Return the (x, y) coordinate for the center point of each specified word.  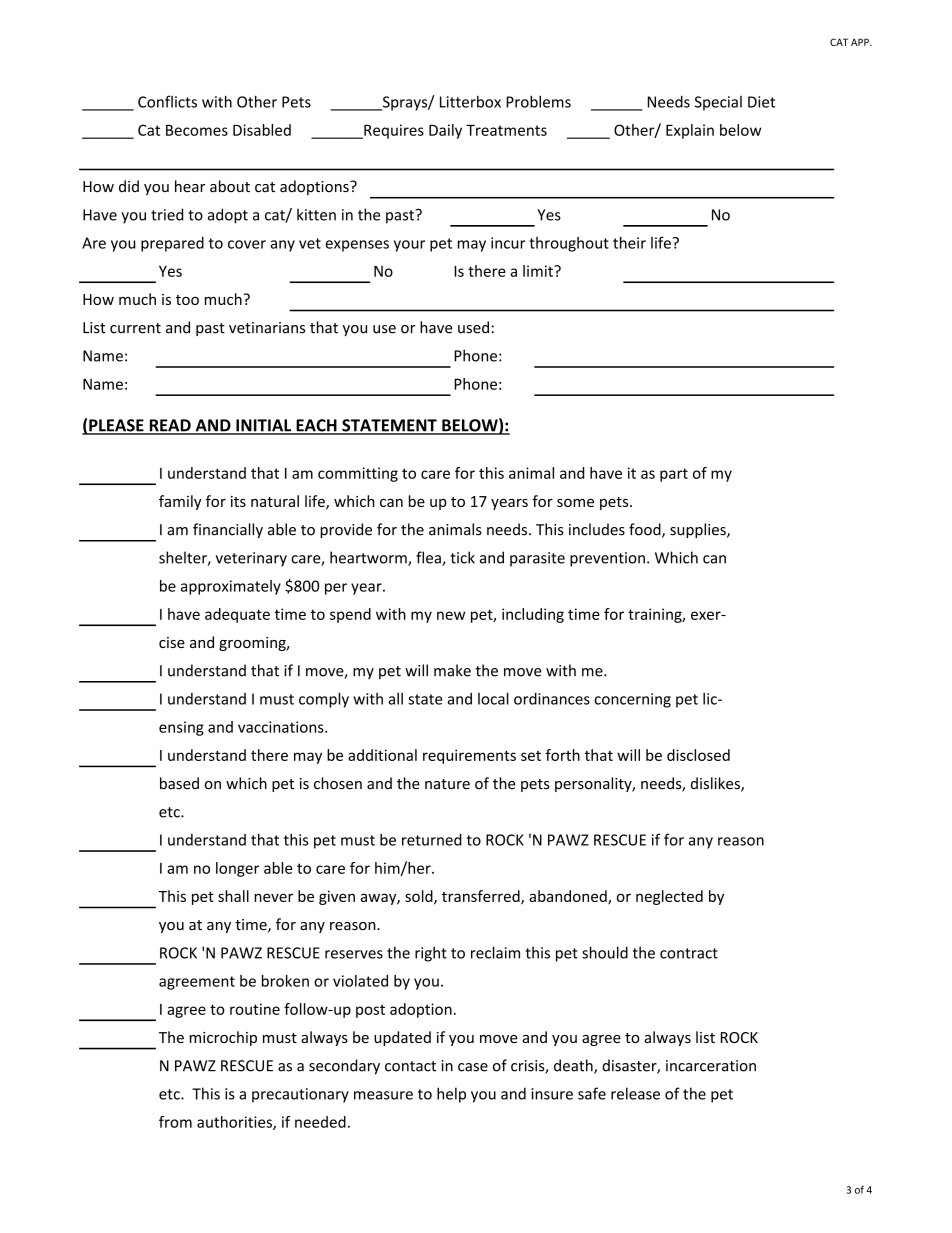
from (175, 1122)
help (451, 1095)
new (451, 615)
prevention (607, 559)
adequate (237, 615)
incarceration (711, 1066)
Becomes (197, 130)
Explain (690, 131)
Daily (445, 131)
